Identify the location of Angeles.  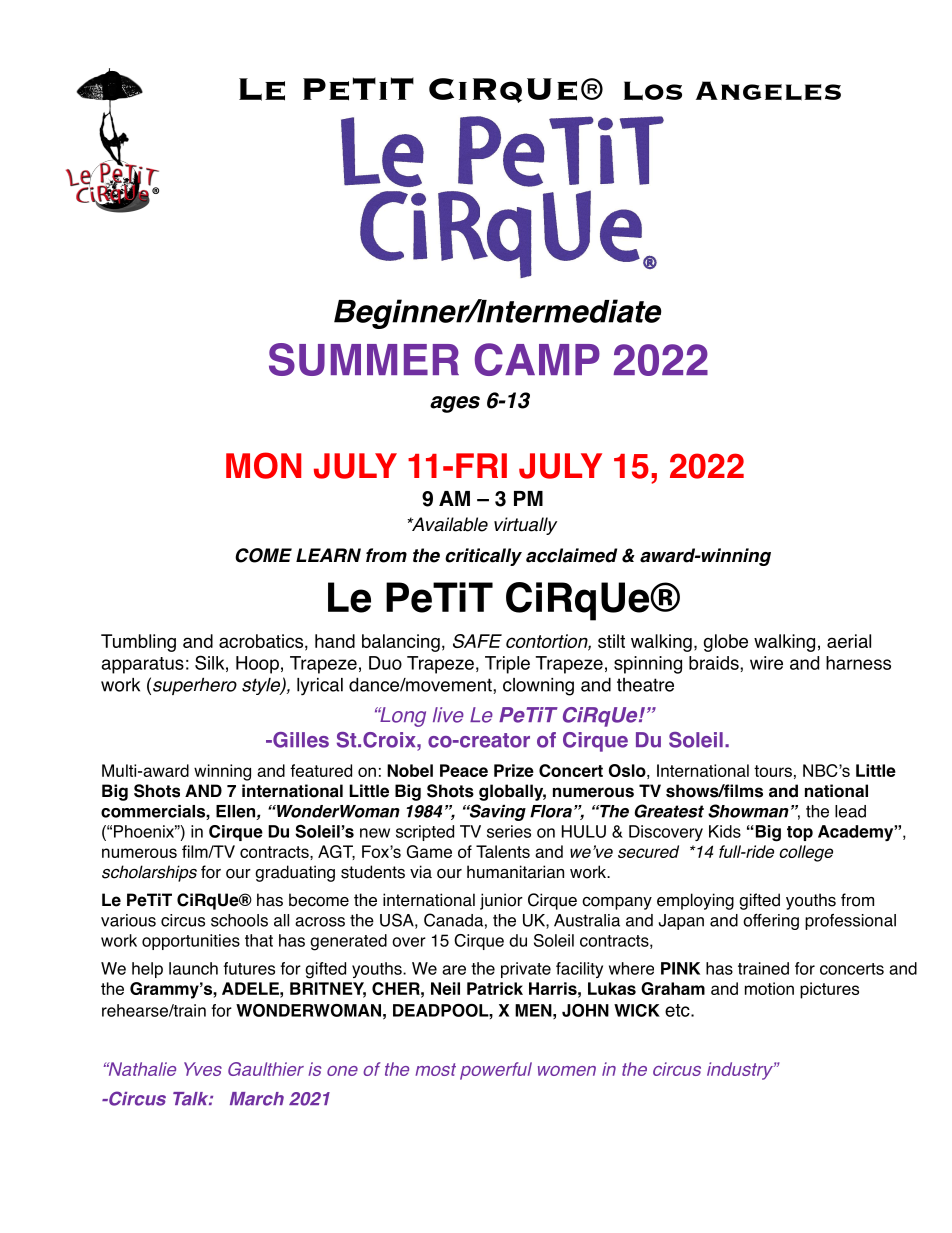
(768, 91).
